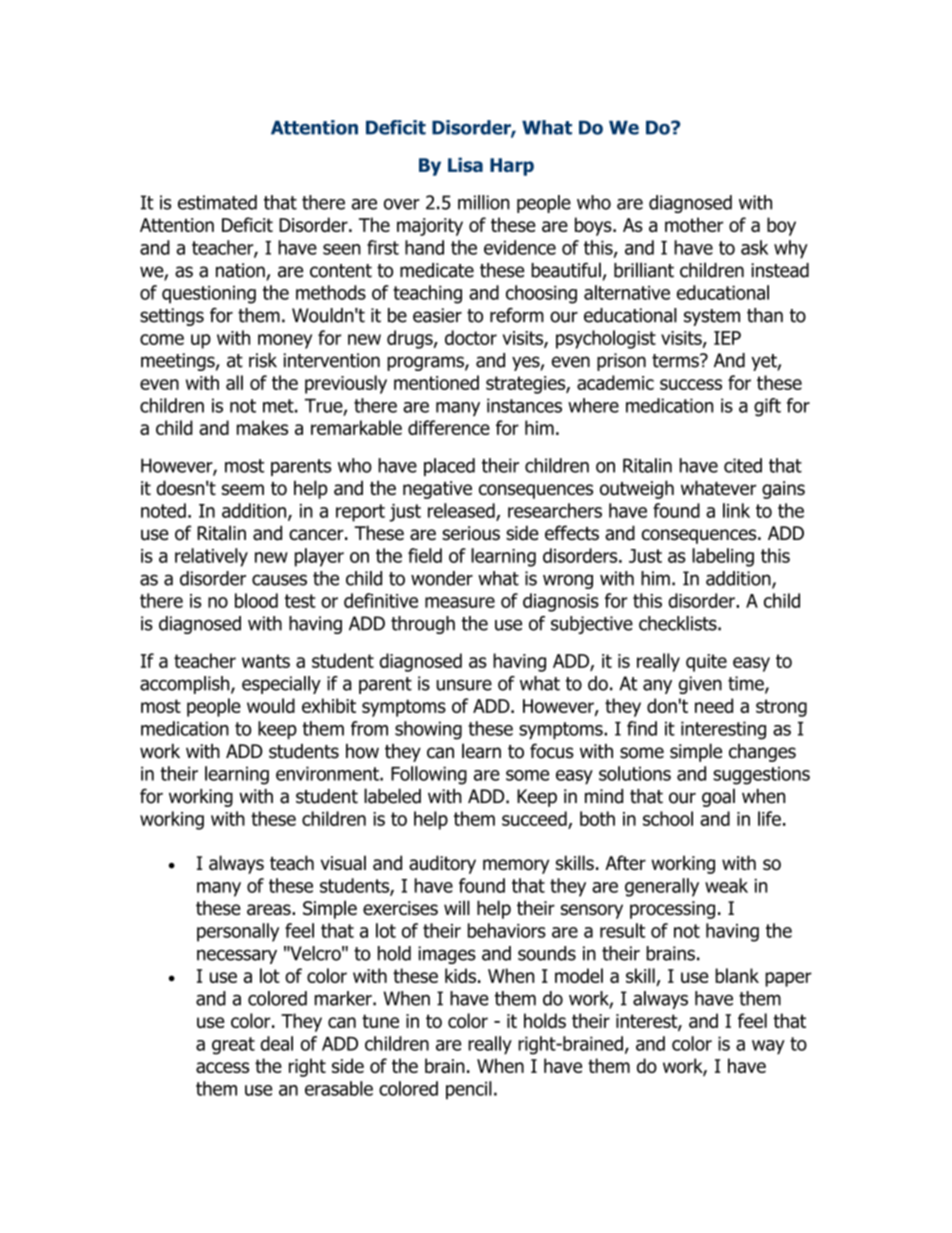 The width and height of the screenshot is (952, 1233). What do you see at coordinates (694, 224) in the screenshot?
I see `mother` at bounding box center [694, 224].
